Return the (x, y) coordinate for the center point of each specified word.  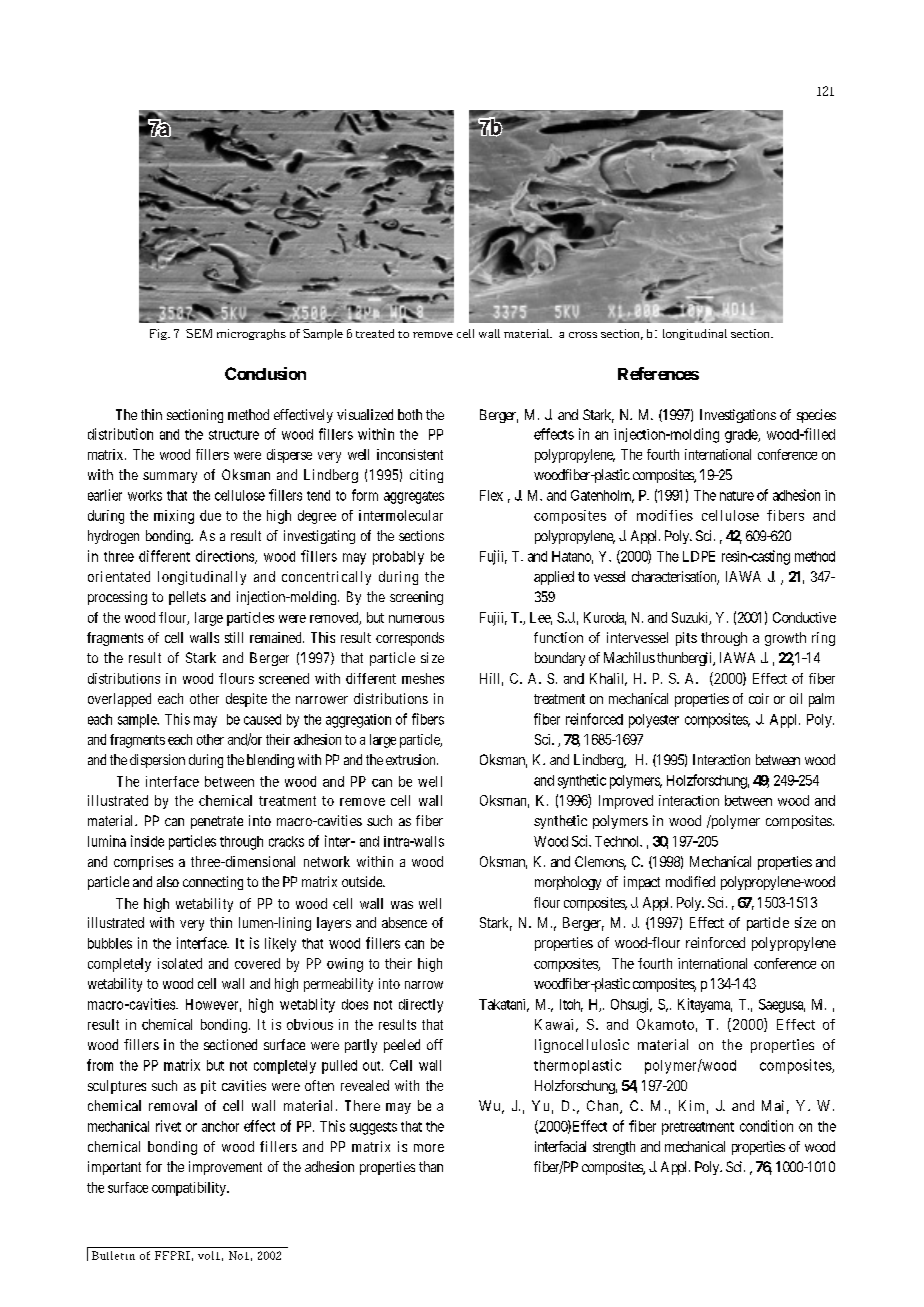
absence (404, 922)
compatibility (190, 1189)
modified (690, 881)
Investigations (738, 416)
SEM (199, 333)
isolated (180, 963)
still (234, 637)
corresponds (410, 639)
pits (686, 639)
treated (375, 333)
